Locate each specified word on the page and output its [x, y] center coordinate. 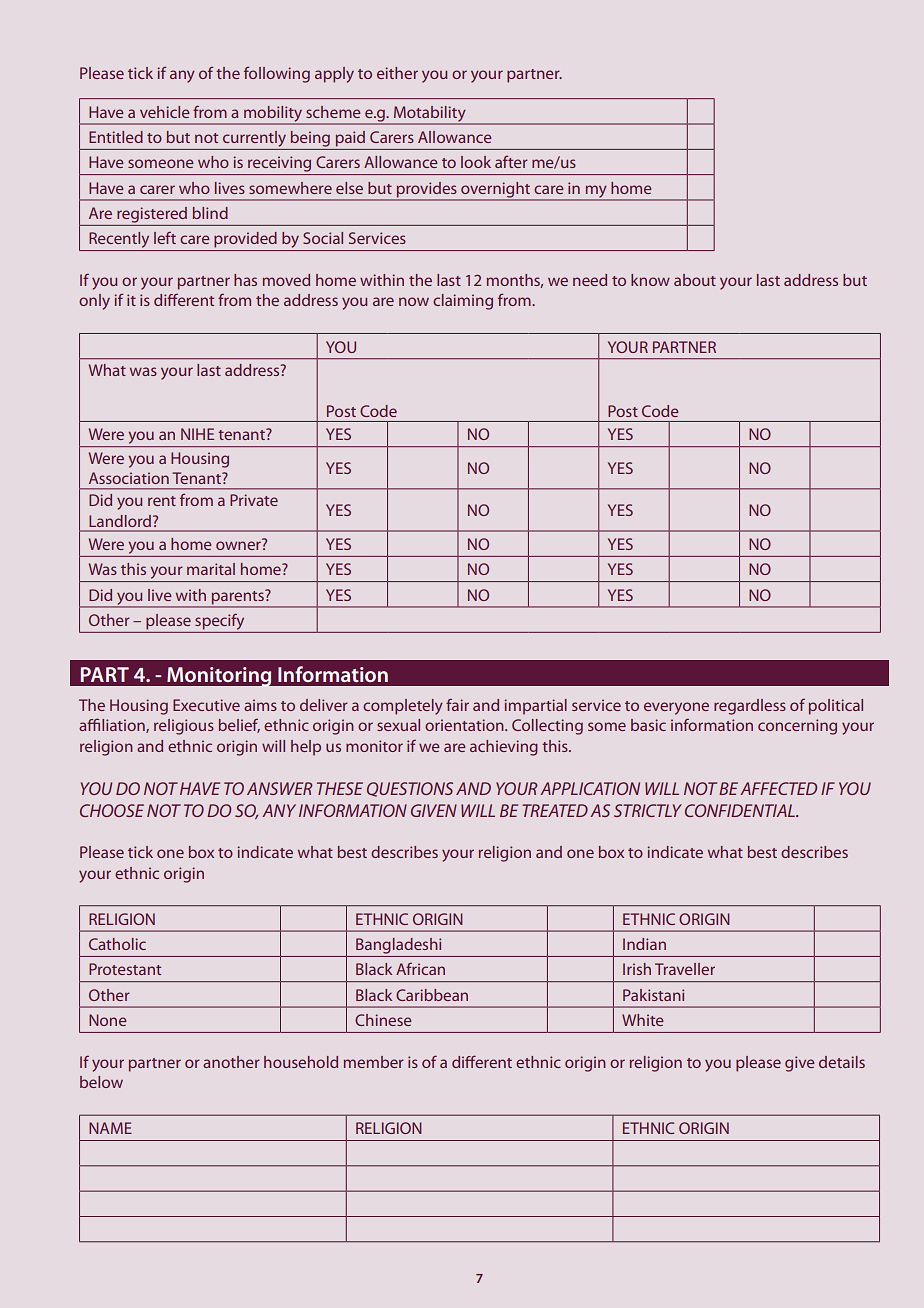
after [511, 162]
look [476, 162]
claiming [463, 302]
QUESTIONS [410, 789]
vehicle [165, 112]
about [695, 280]
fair [457, 704]
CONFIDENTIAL [741, 810]
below [101, 1082]
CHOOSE [112, 810]
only [94, 302]
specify [219, 621]
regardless [750, 707]
